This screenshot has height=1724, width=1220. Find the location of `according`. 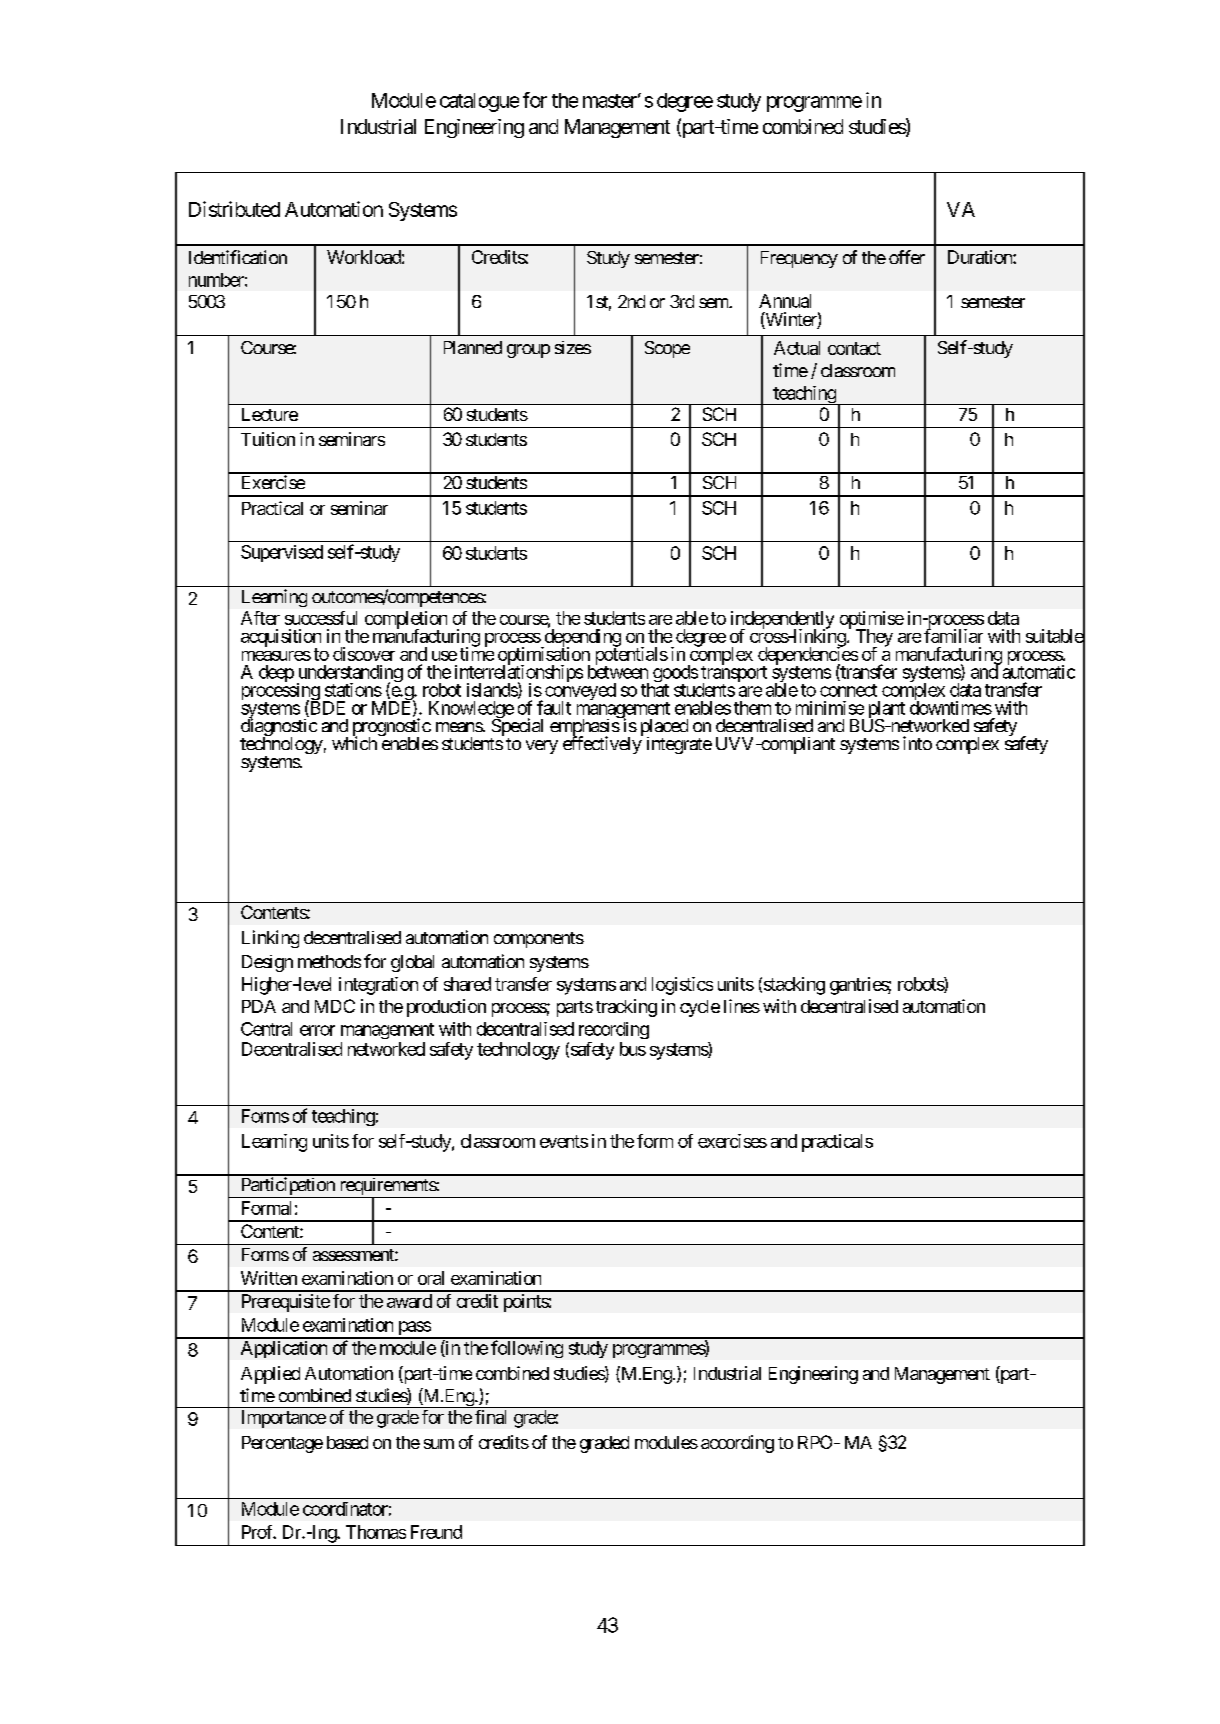

according is located at coordinates (737, 1444).
